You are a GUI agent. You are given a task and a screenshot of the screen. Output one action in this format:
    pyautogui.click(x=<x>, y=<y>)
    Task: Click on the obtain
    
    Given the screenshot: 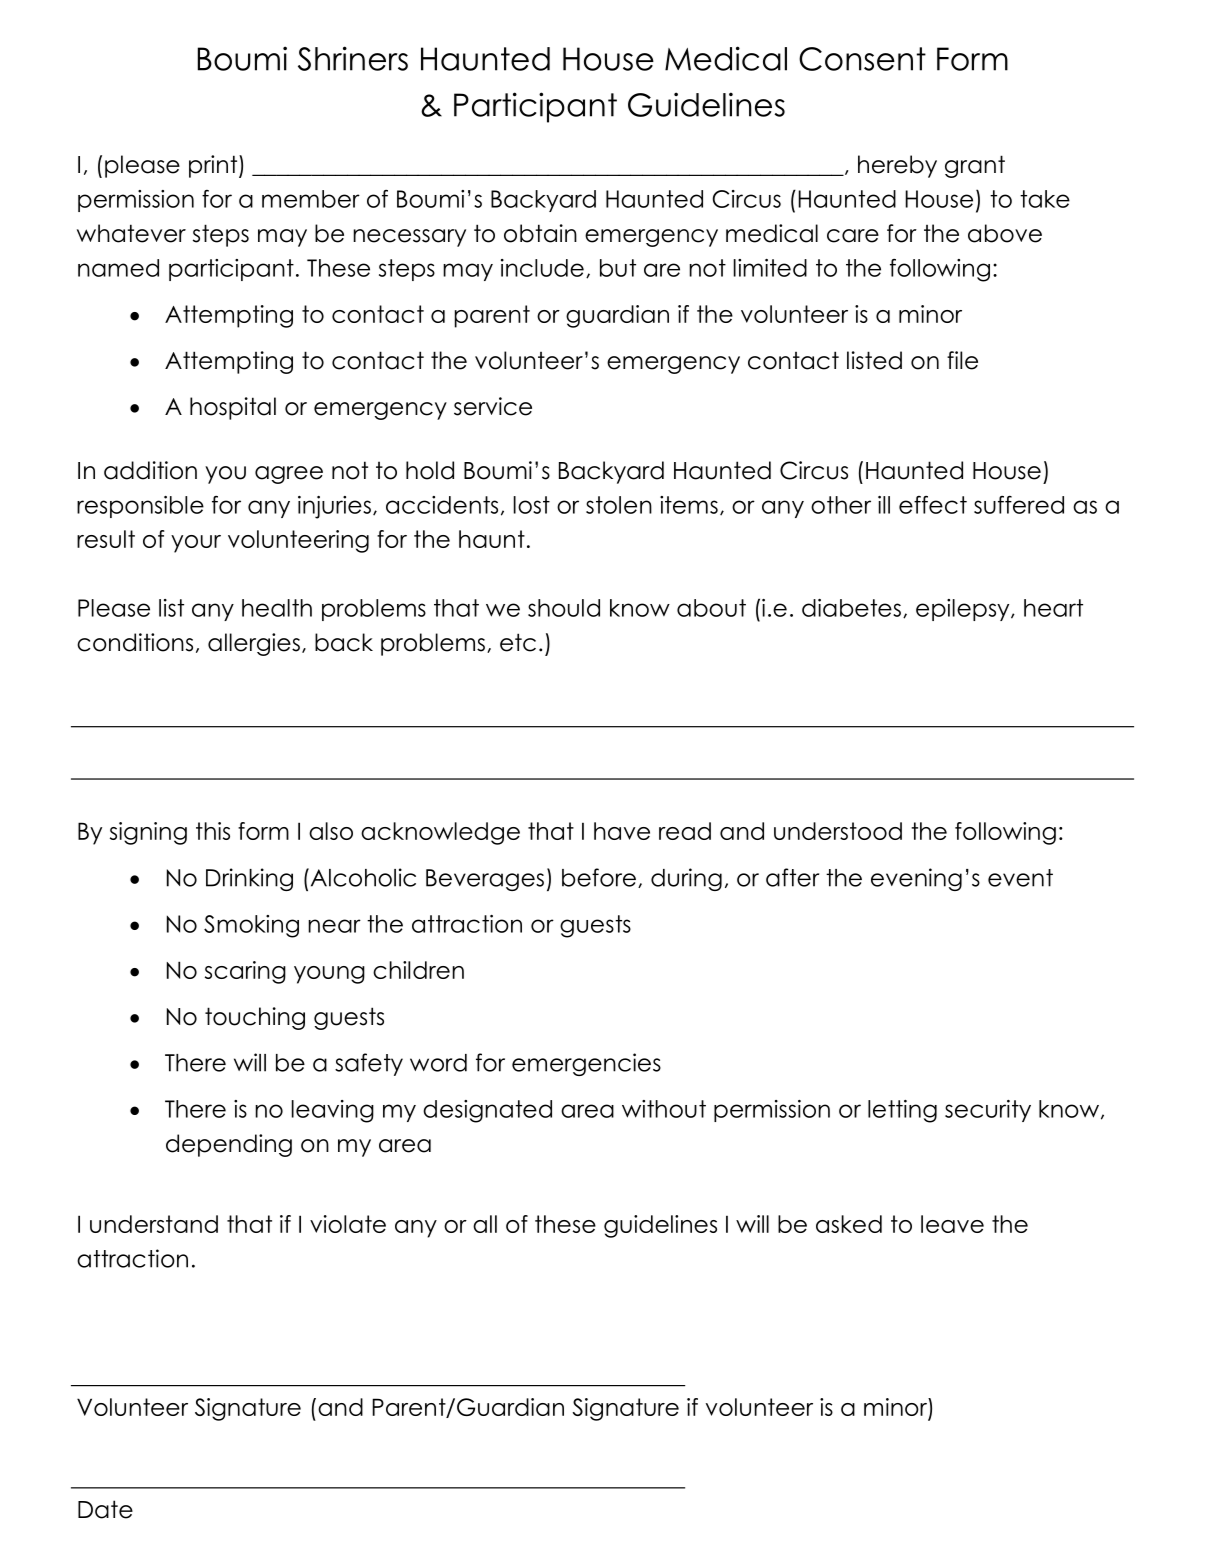 What is the action you would take?
    pyautogui.click(x=540, y=233)
